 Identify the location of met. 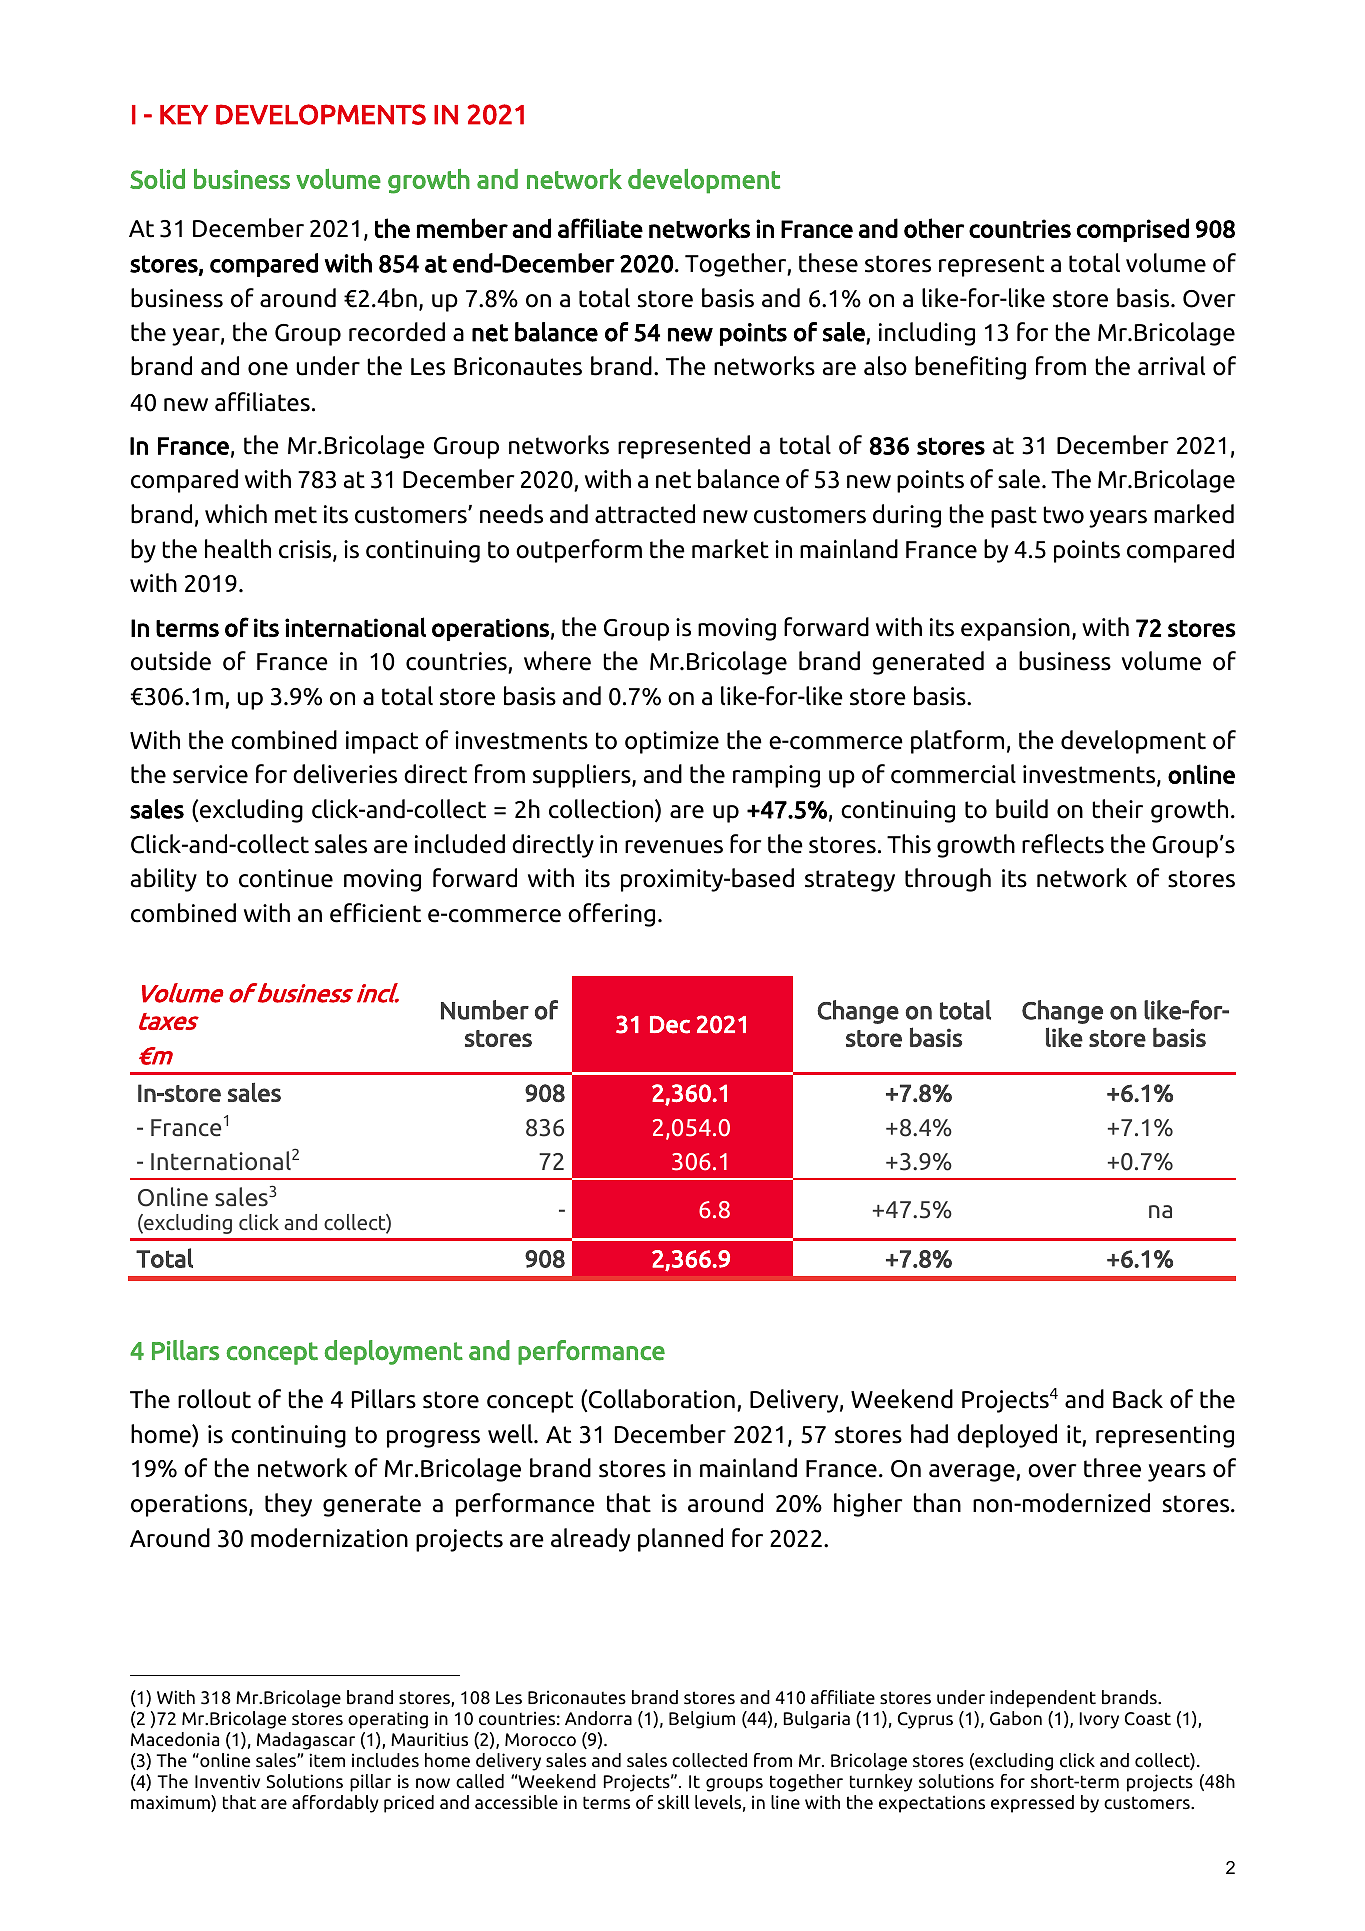
(296, 515).
